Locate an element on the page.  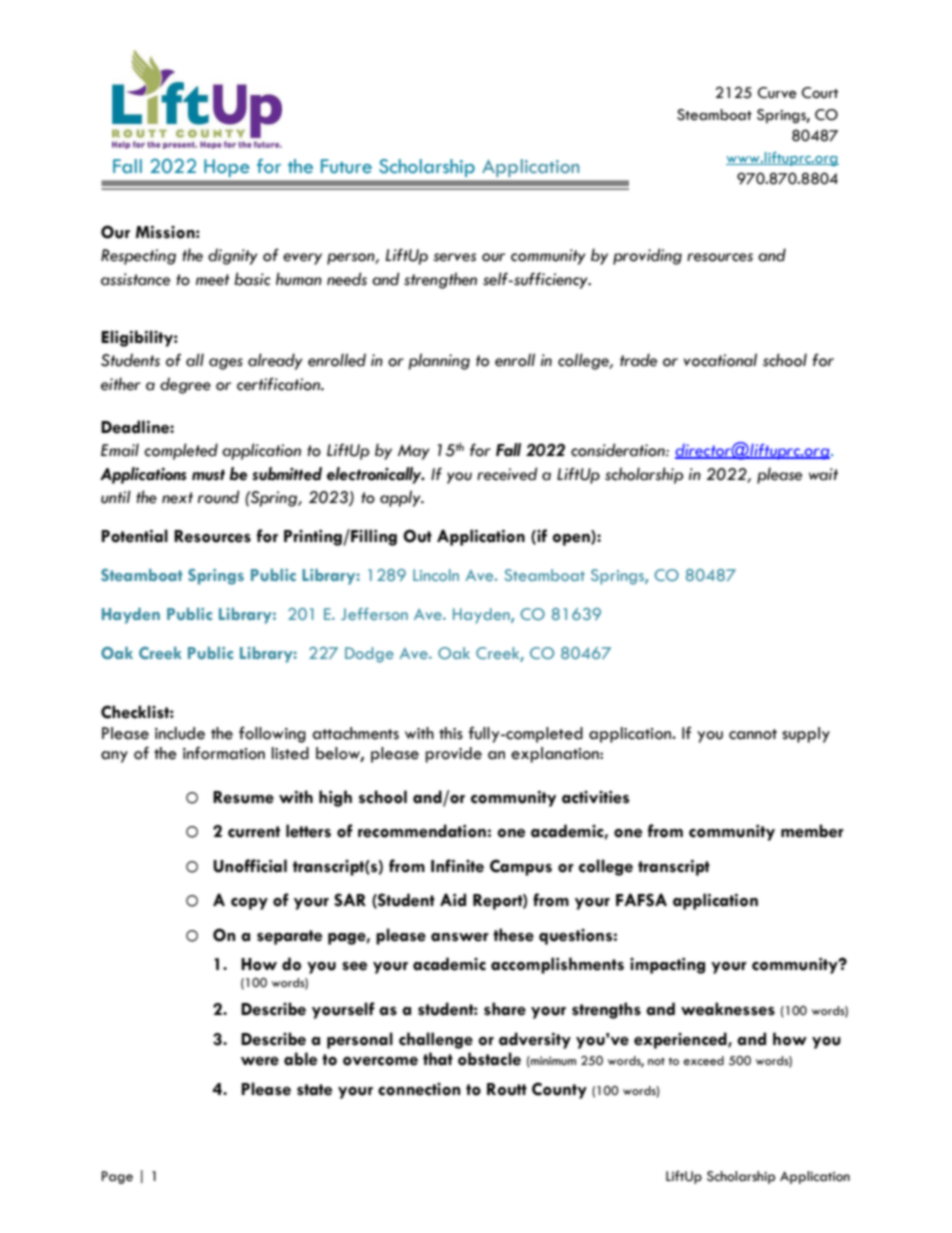
Lincoln is located at coordinates (436, 575).
